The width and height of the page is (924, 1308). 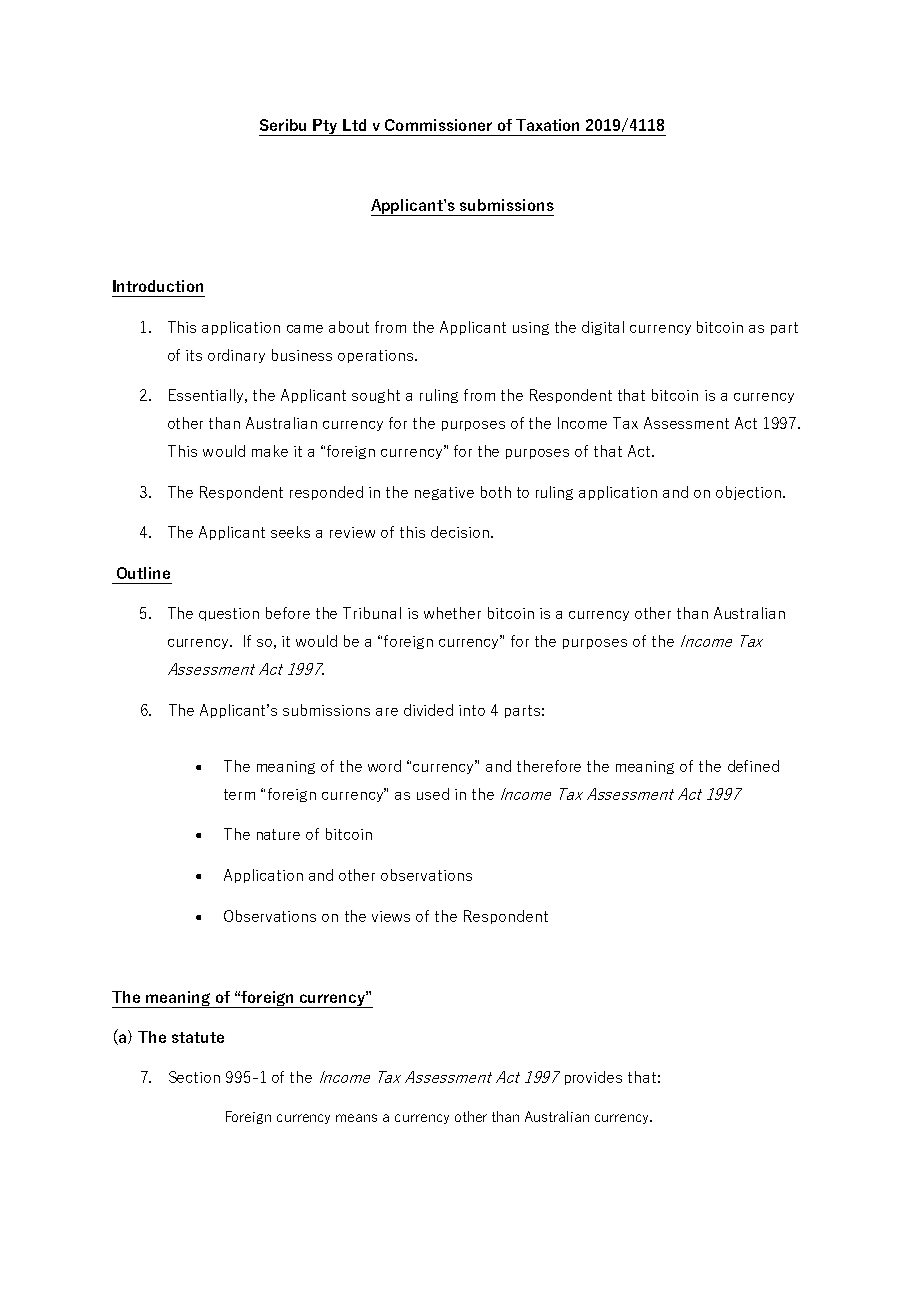 I want to click on Section, so click(x=194, y=1077).
